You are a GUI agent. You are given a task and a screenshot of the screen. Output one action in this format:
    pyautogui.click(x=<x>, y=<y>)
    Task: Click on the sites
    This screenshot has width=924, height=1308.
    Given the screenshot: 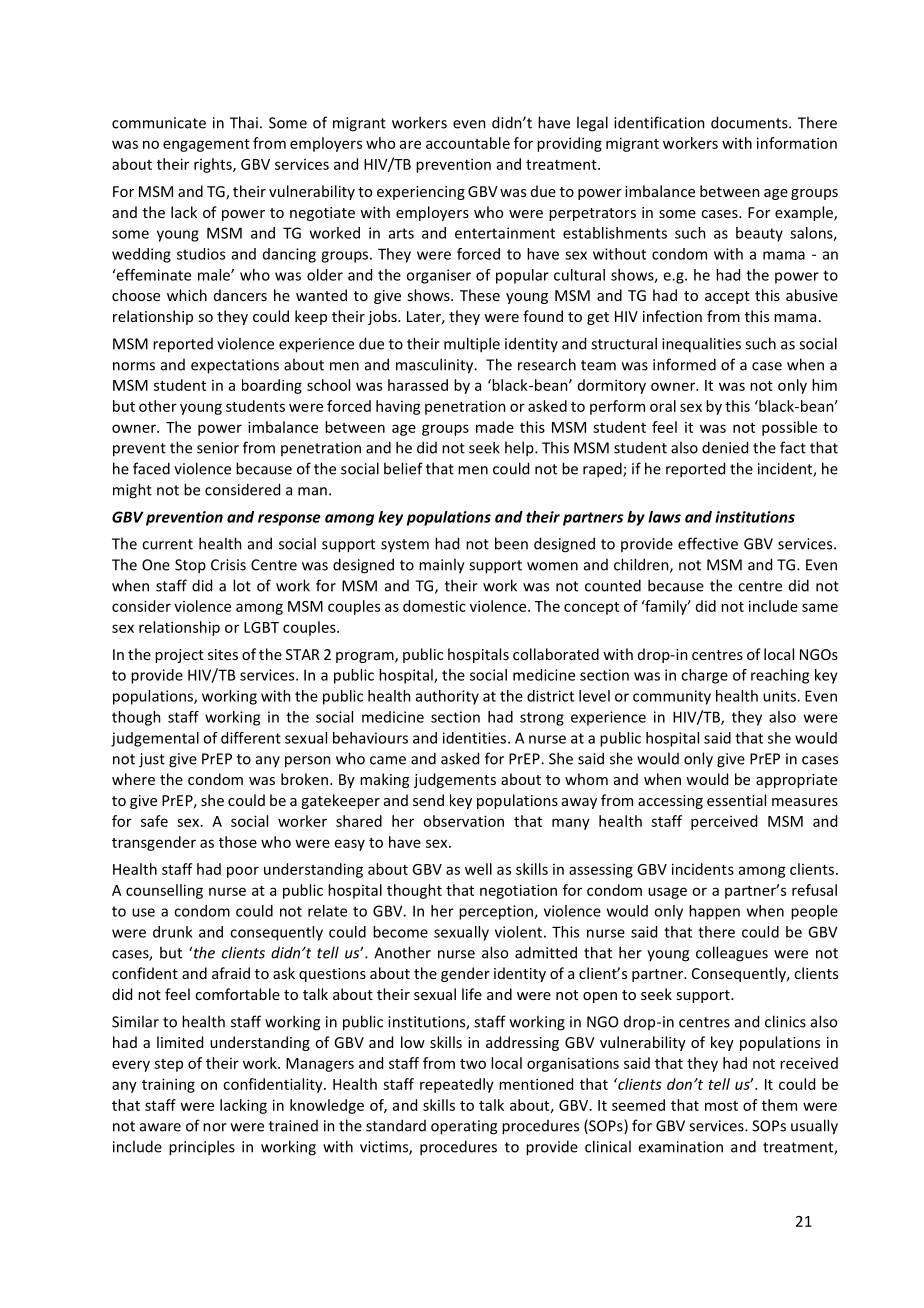 What is the action you would take?
    pyautogui.click(x=223, y=654)
